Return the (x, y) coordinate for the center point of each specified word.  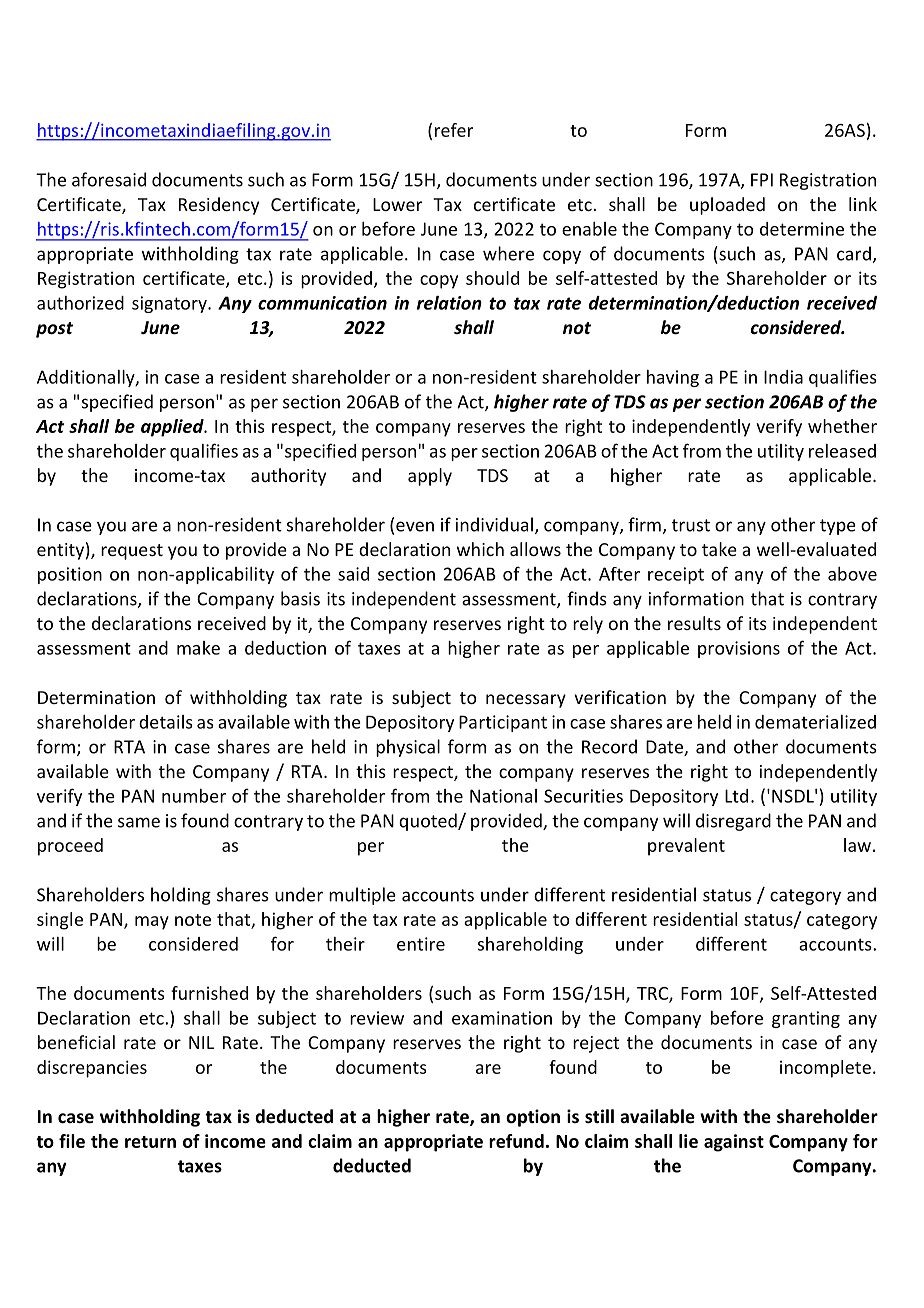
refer (454, 130)
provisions (739, 649)
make (198, 648)
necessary (526, 701)
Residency (219, 206)
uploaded (727, 206)
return (150, 1142)
